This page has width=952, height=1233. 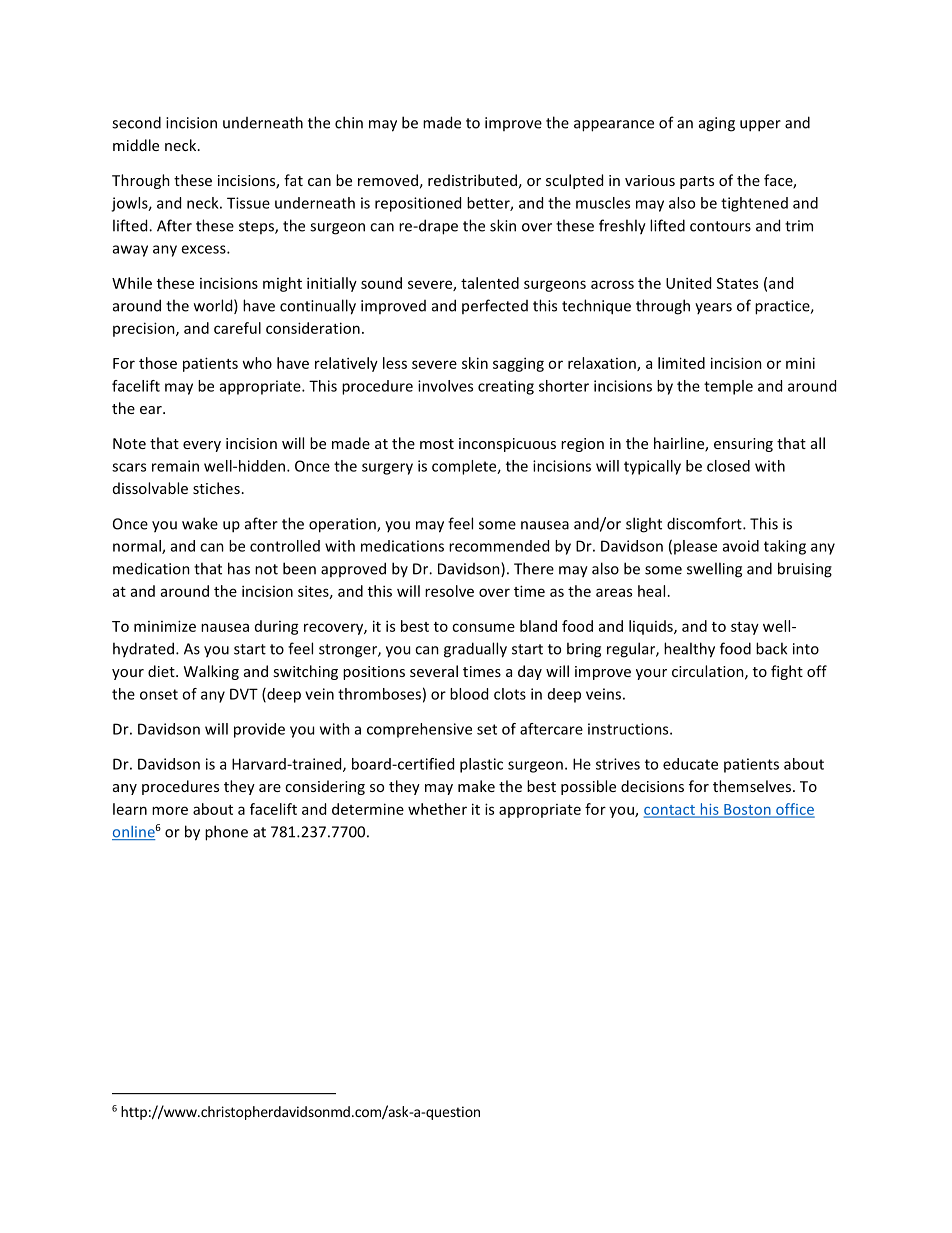 I want to click on has, so click(x=239, y=568).
